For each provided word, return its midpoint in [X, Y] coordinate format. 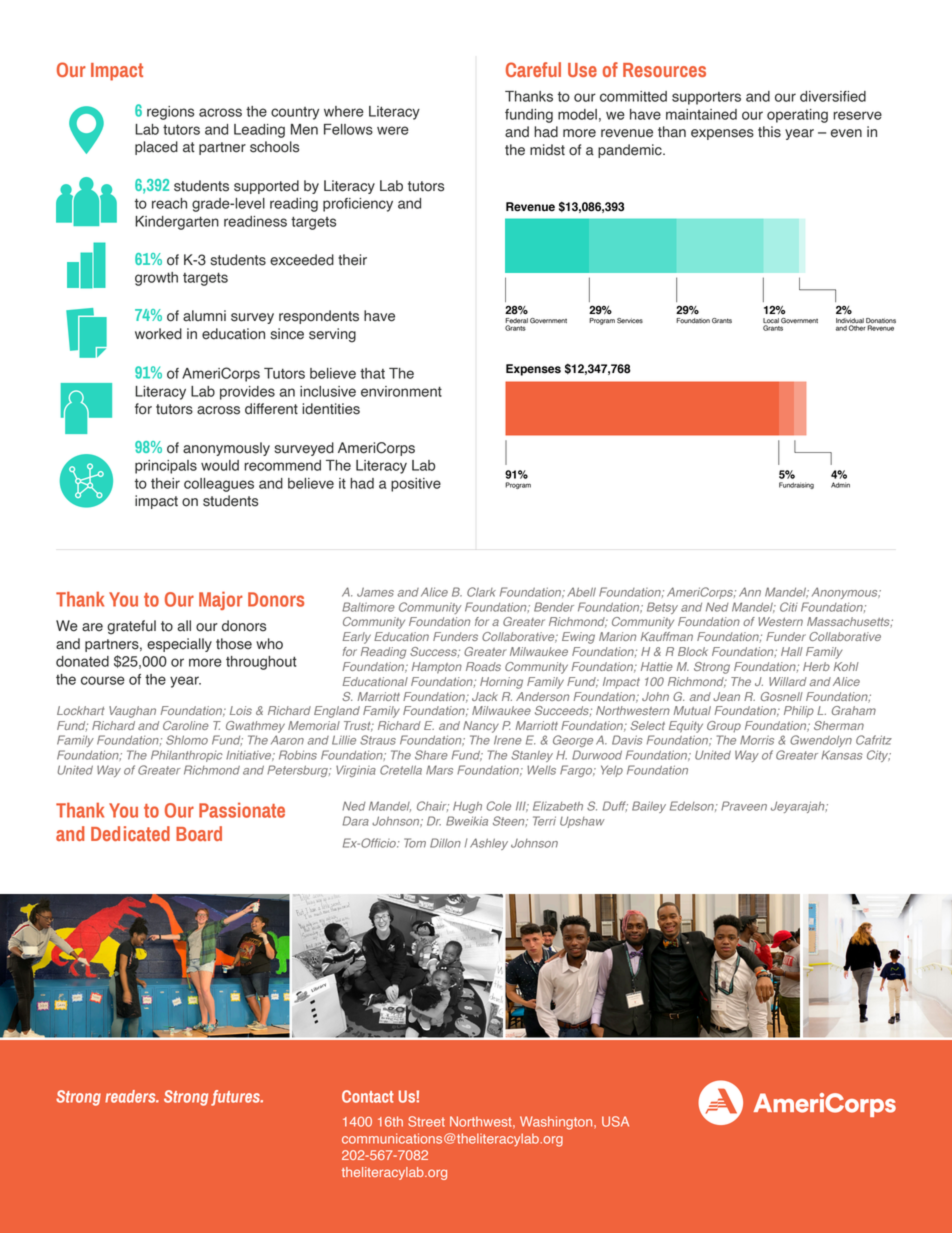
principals [166, 467]
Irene [508, 740]
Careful [533, 69]
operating [797, 116]
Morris [757, 740]
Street [426, 1121]
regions [170, 113]
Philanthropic [187, 756]
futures [236, 1098]
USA [615, 1121]
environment [401, 391]
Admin [840, 485]
